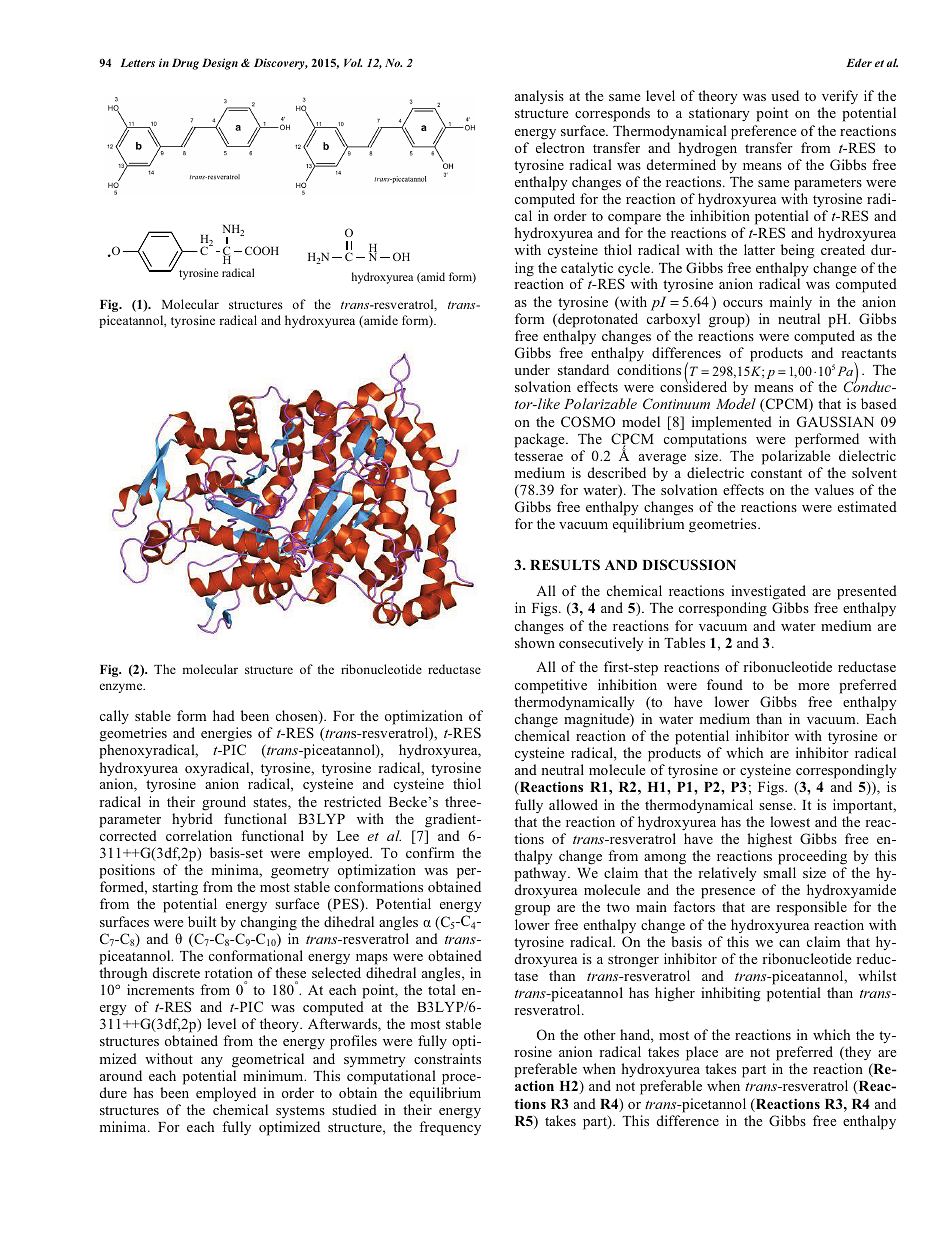 This screenshot has height=1233, width=952. I want to click on shown, so click(535, 642).
